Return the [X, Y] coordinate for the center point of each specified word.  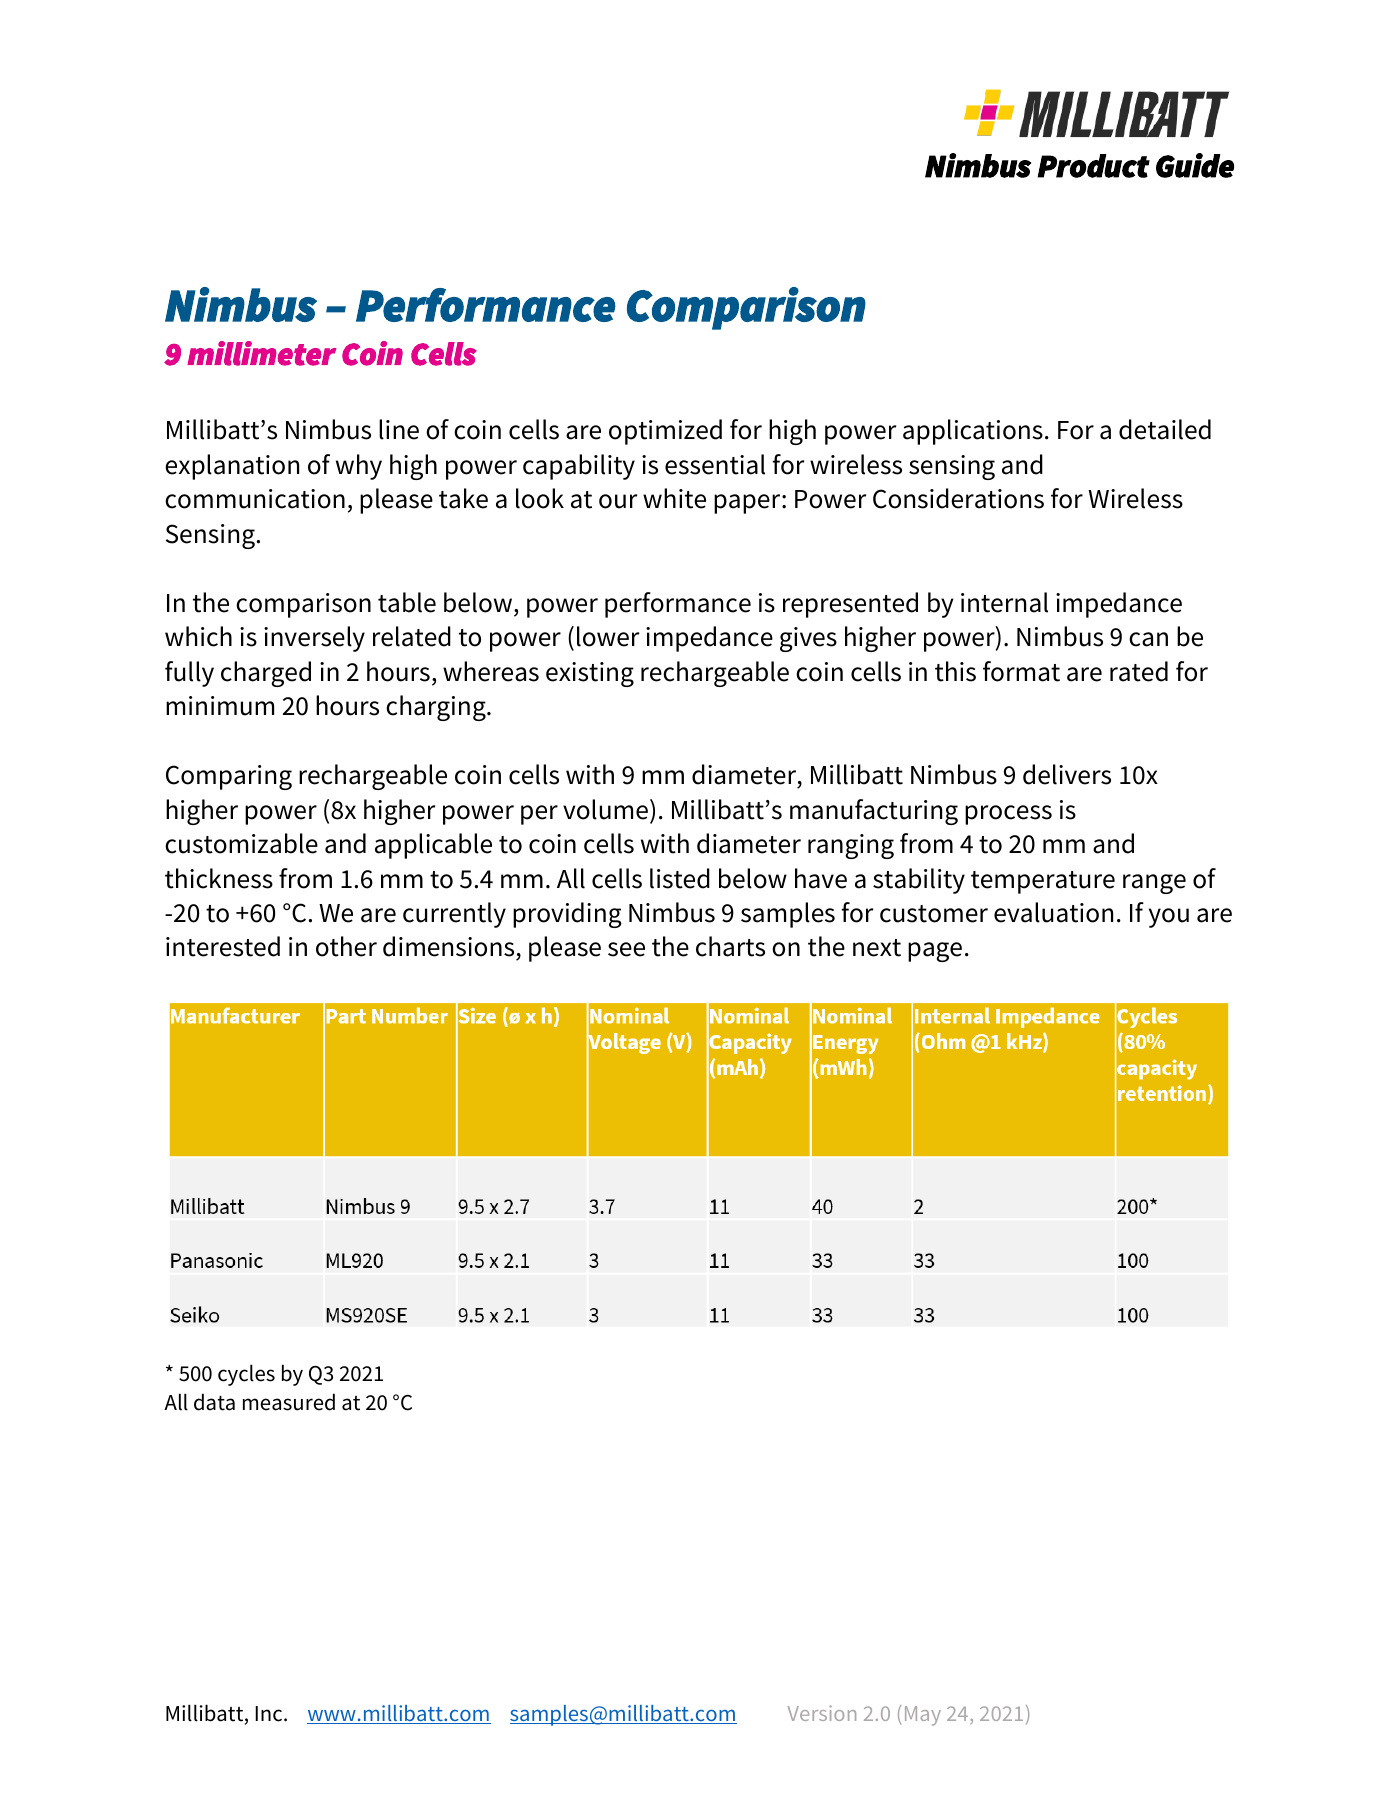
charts [730, 946]
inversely [314, 639]
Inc [270, 1714]
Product [1094, 166]
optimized [665, 432]
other [346, 946]
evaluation [1053, 912]
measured [289, 1402]
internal [1004, 602]
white [674, 498]
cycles [246, 1375]
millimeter [261, 353]
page [935, 952]
